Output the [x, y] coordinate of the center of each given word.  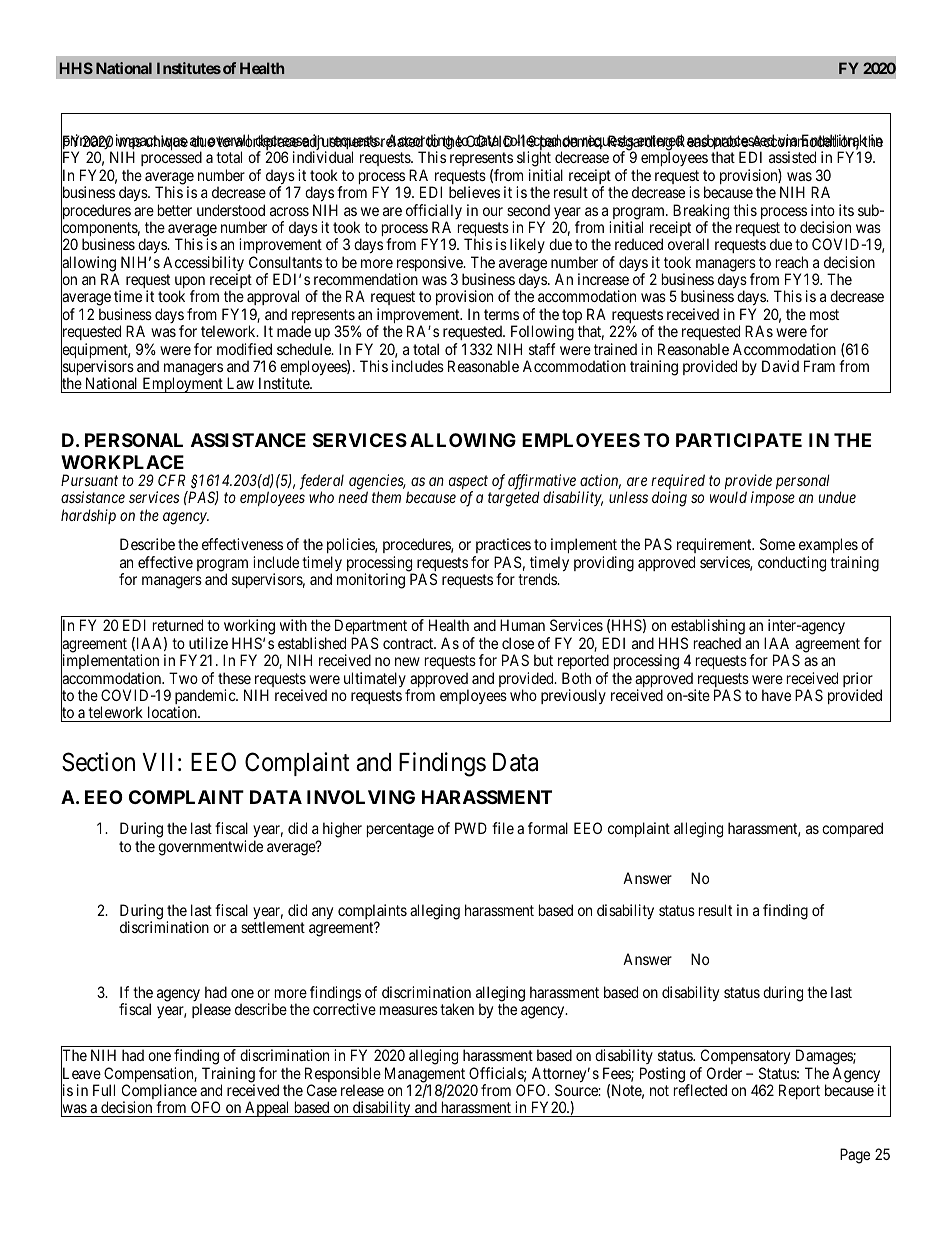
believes [474, 192]
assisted [792, 157]
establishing [707, 628]
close [518, 643]
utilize [208, 643]
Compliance [159, 1093]
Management [426, 1076]
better [175, 210]
